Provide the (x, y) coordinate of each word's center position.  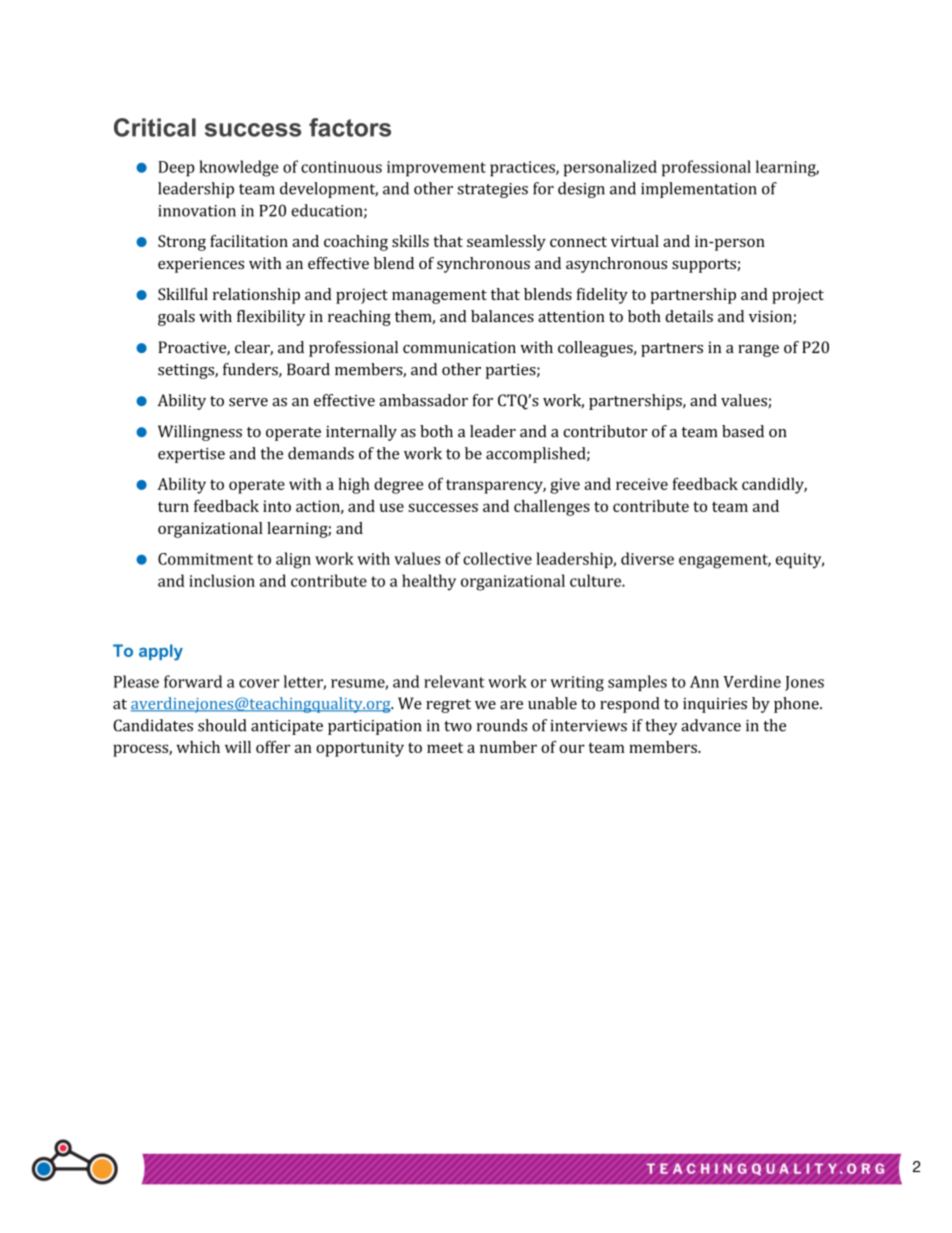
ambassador (423, 400)
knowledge (239, 168)
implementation (699, 190)
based (743, 431)
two (458, 726)
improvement (436, 169)
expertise (191, 455)
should (222, 725)
